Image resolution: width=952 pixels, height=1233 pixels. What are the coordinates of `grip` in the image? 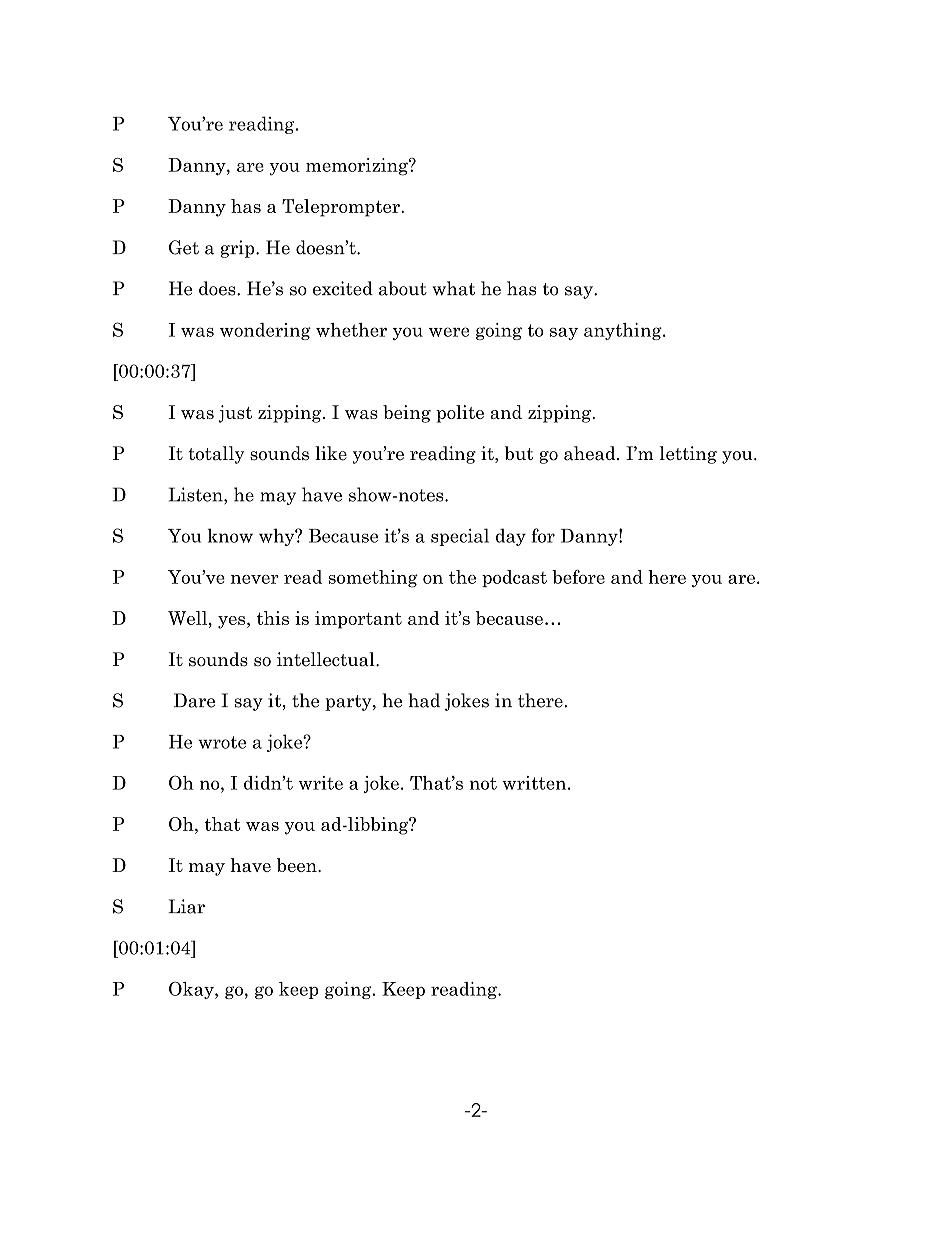 It's located at (239, 249).
